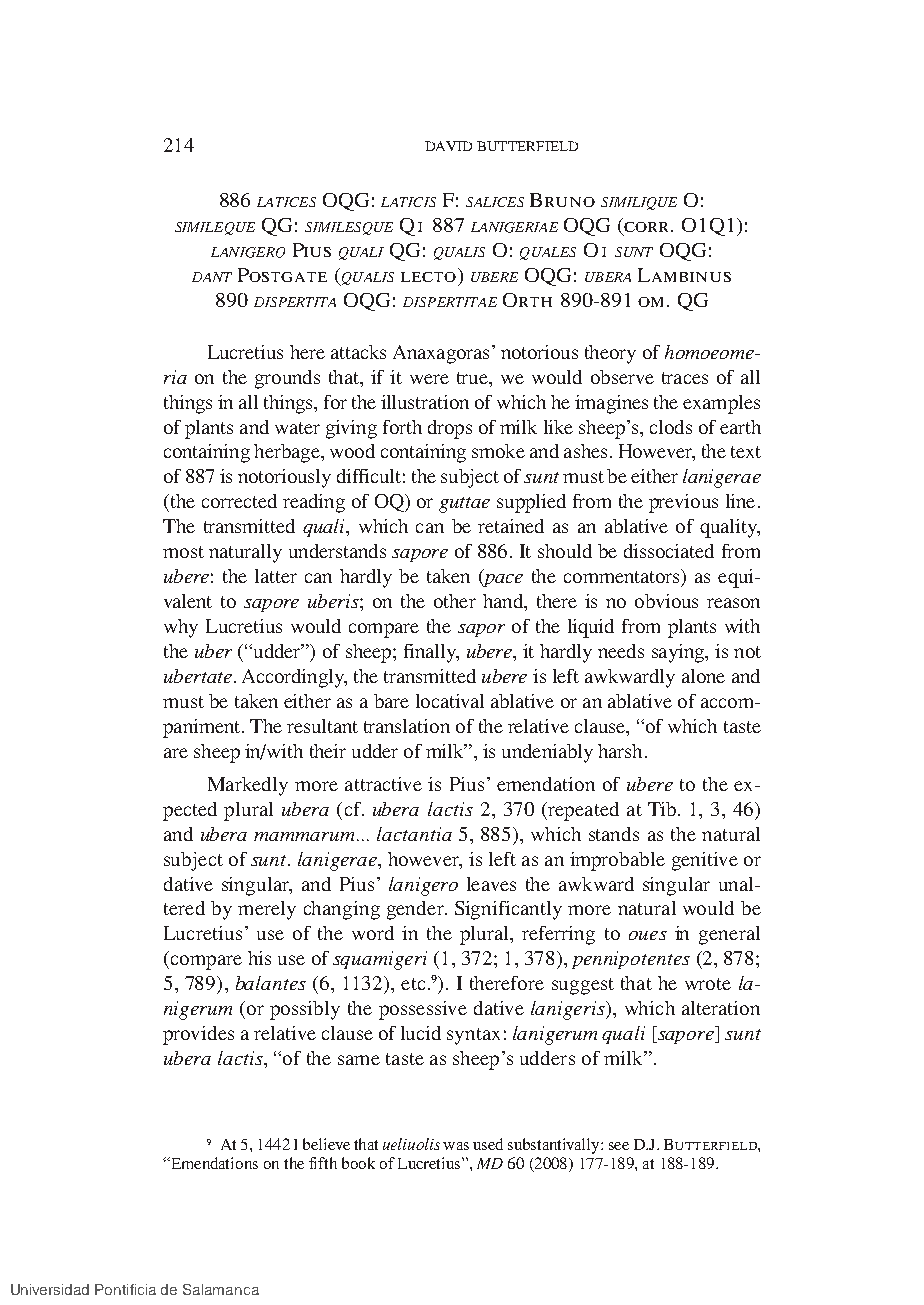 The image size is (924, 1305). What do you see at coordinates (448, 146) in the screenshot?
I see `DAVID` at bounding box center [448, 146].
